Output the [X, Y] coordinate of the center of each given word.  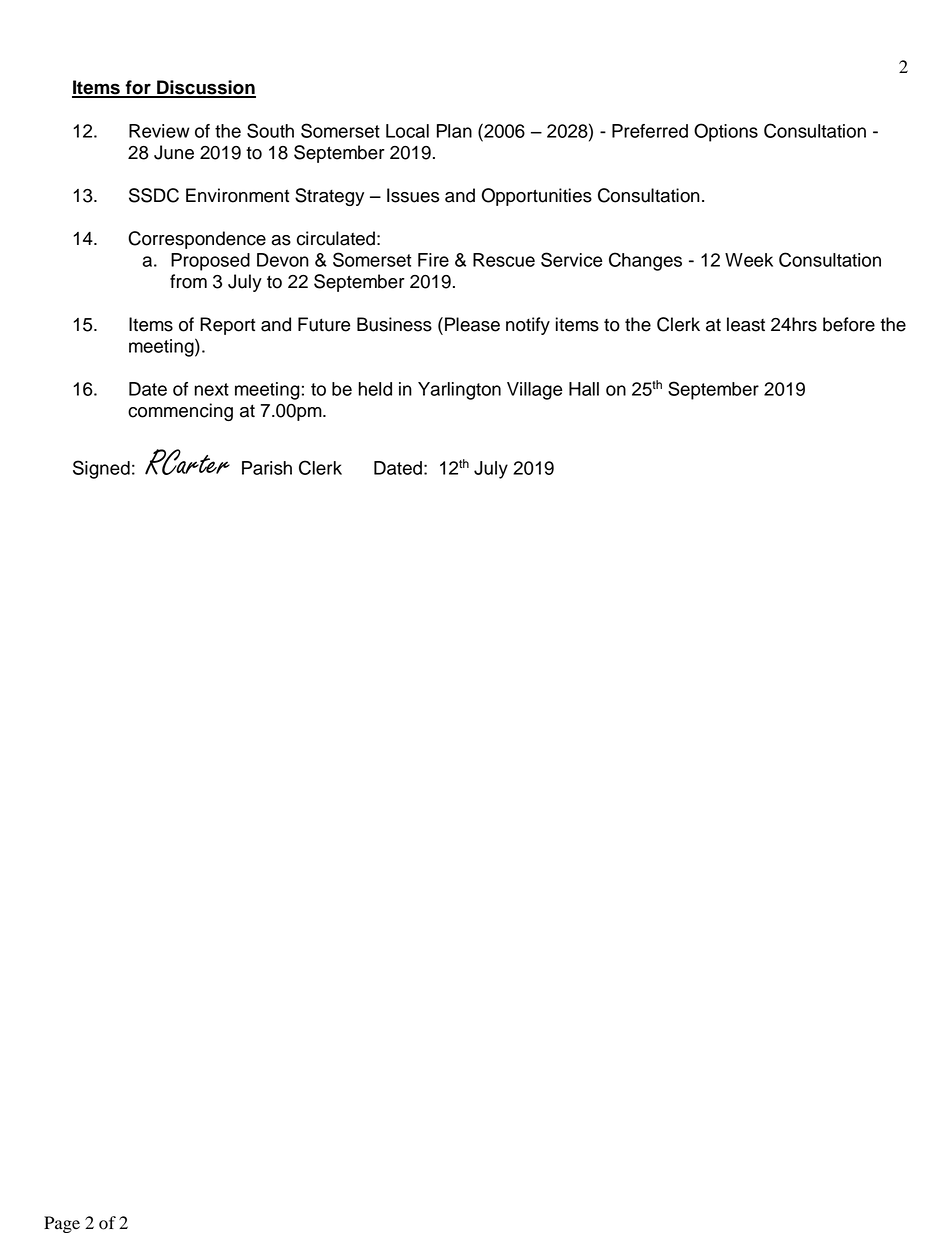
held [375, 389]
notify [528, 326]
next [211, 389]
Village [534, 391]
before [849, 324]
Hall [584, 389]
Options [726, 132]
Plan [454, 131]
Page [62, 1224]
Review [159, 131]
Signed [101, 469]
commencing [180, 412]
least [746, 324]
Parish [267, 468]
